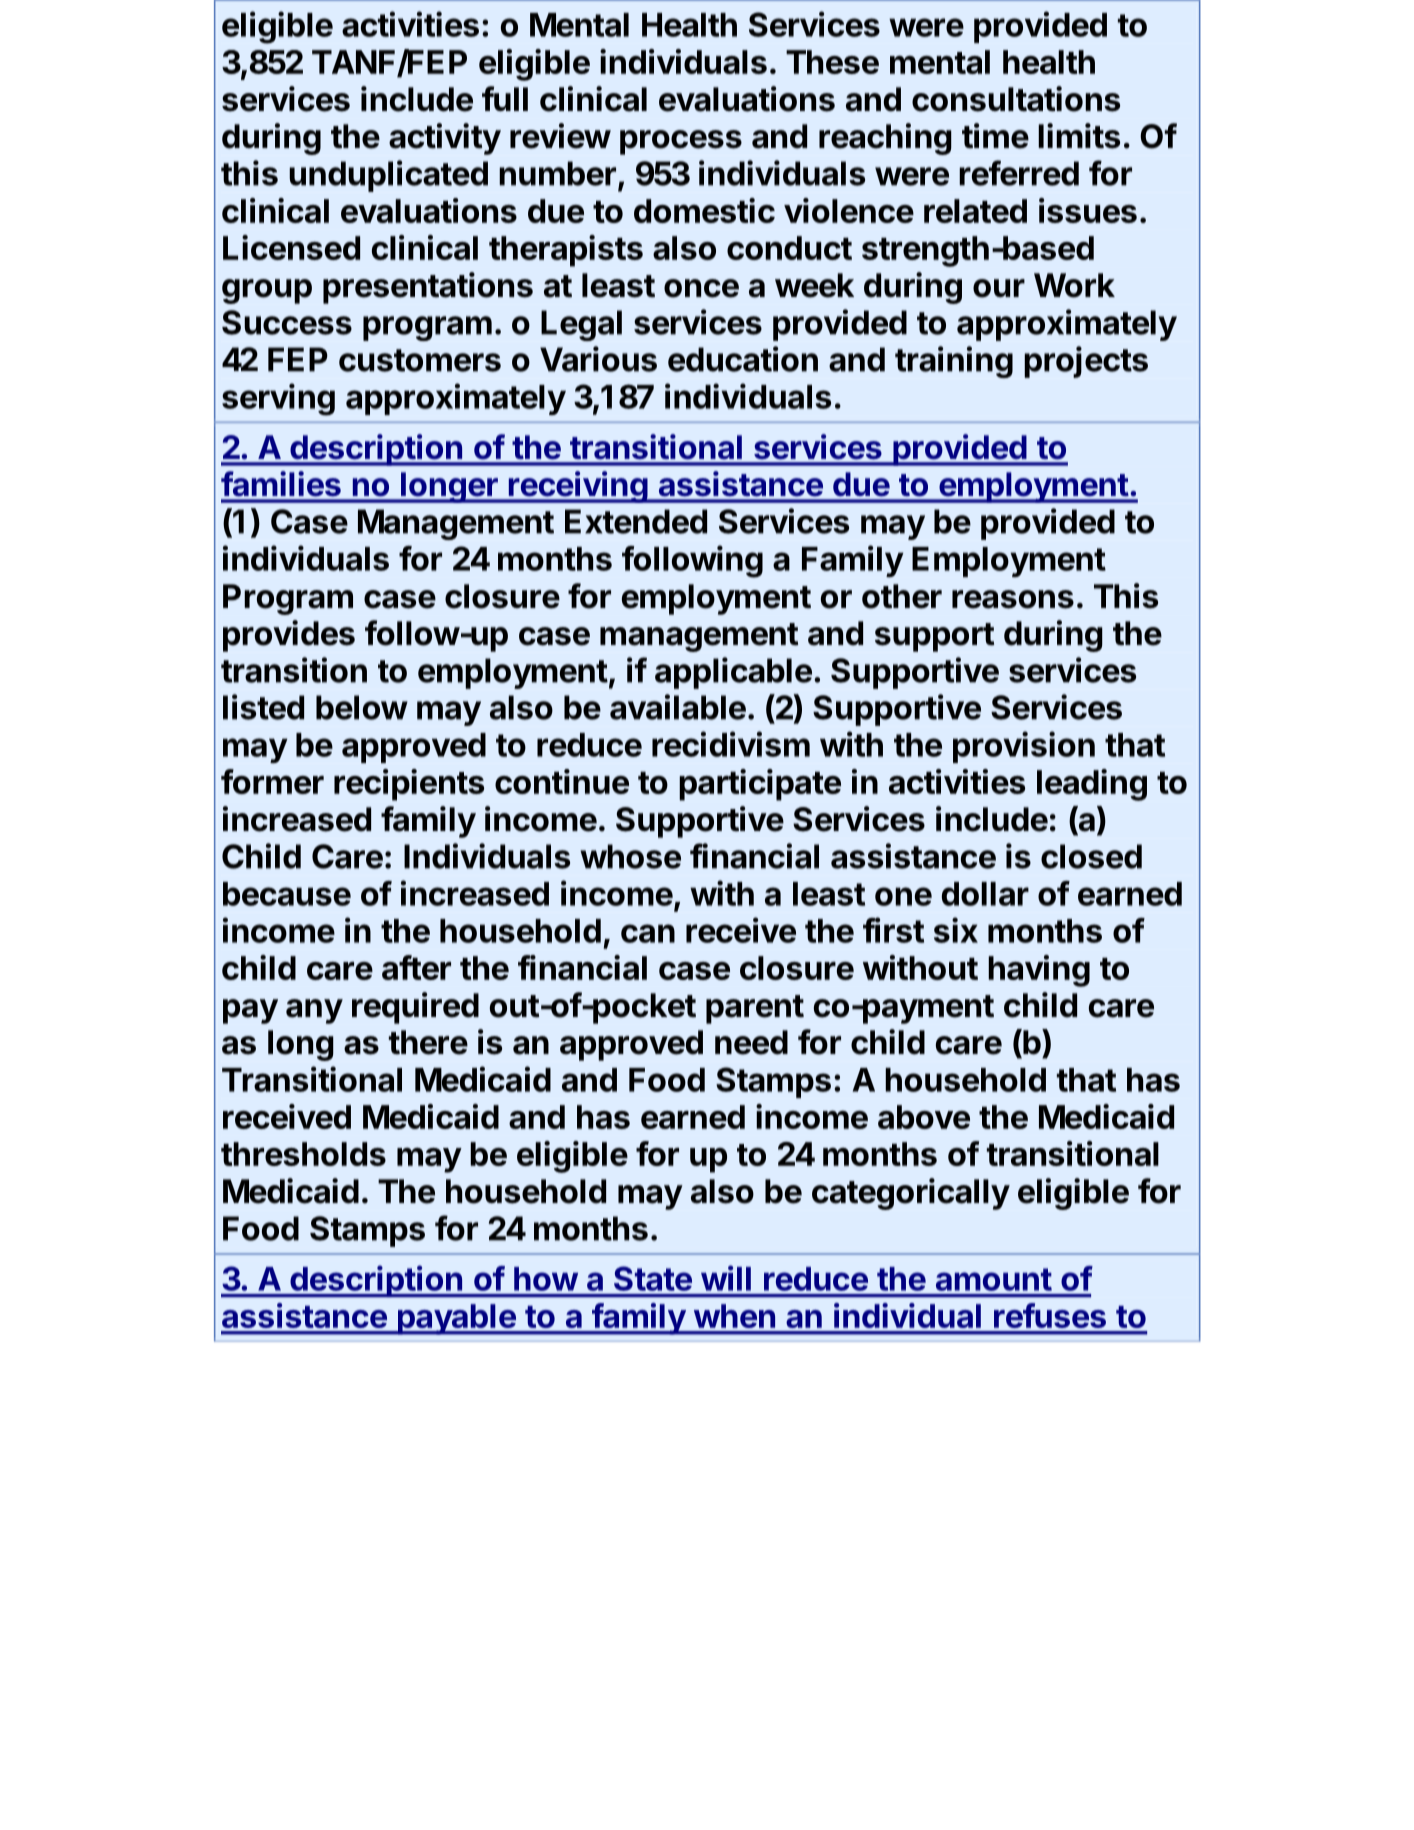  I want to click on process, so click(681, 142).
